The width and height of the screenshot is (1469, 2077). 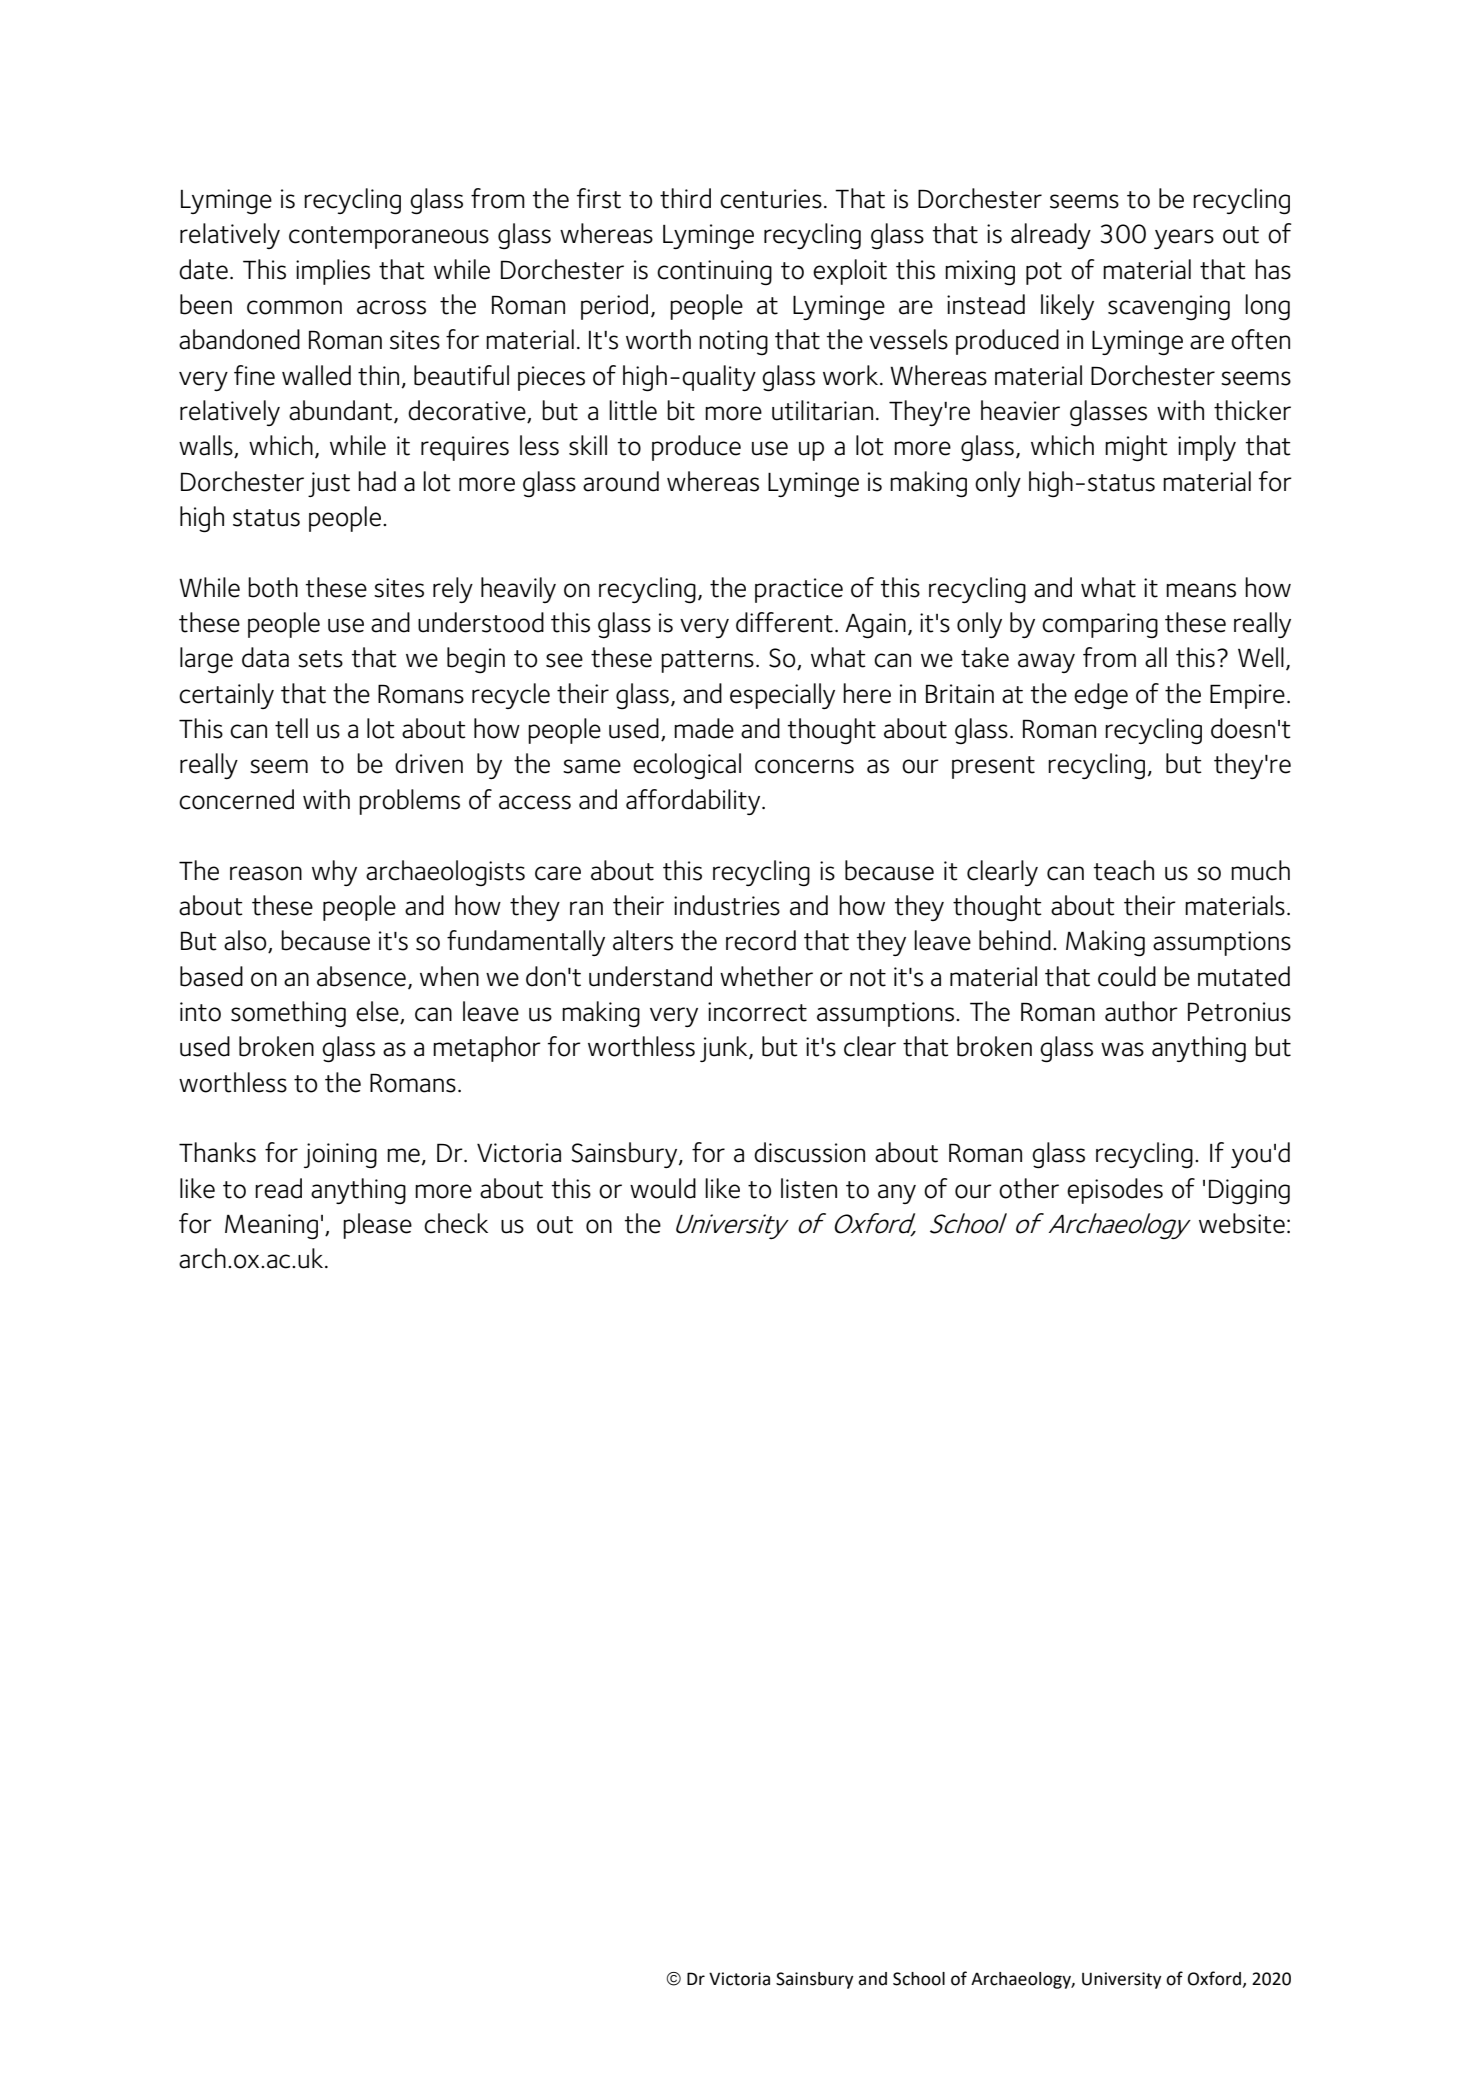 I want to click on listen, so click(x=809, y=1188).
